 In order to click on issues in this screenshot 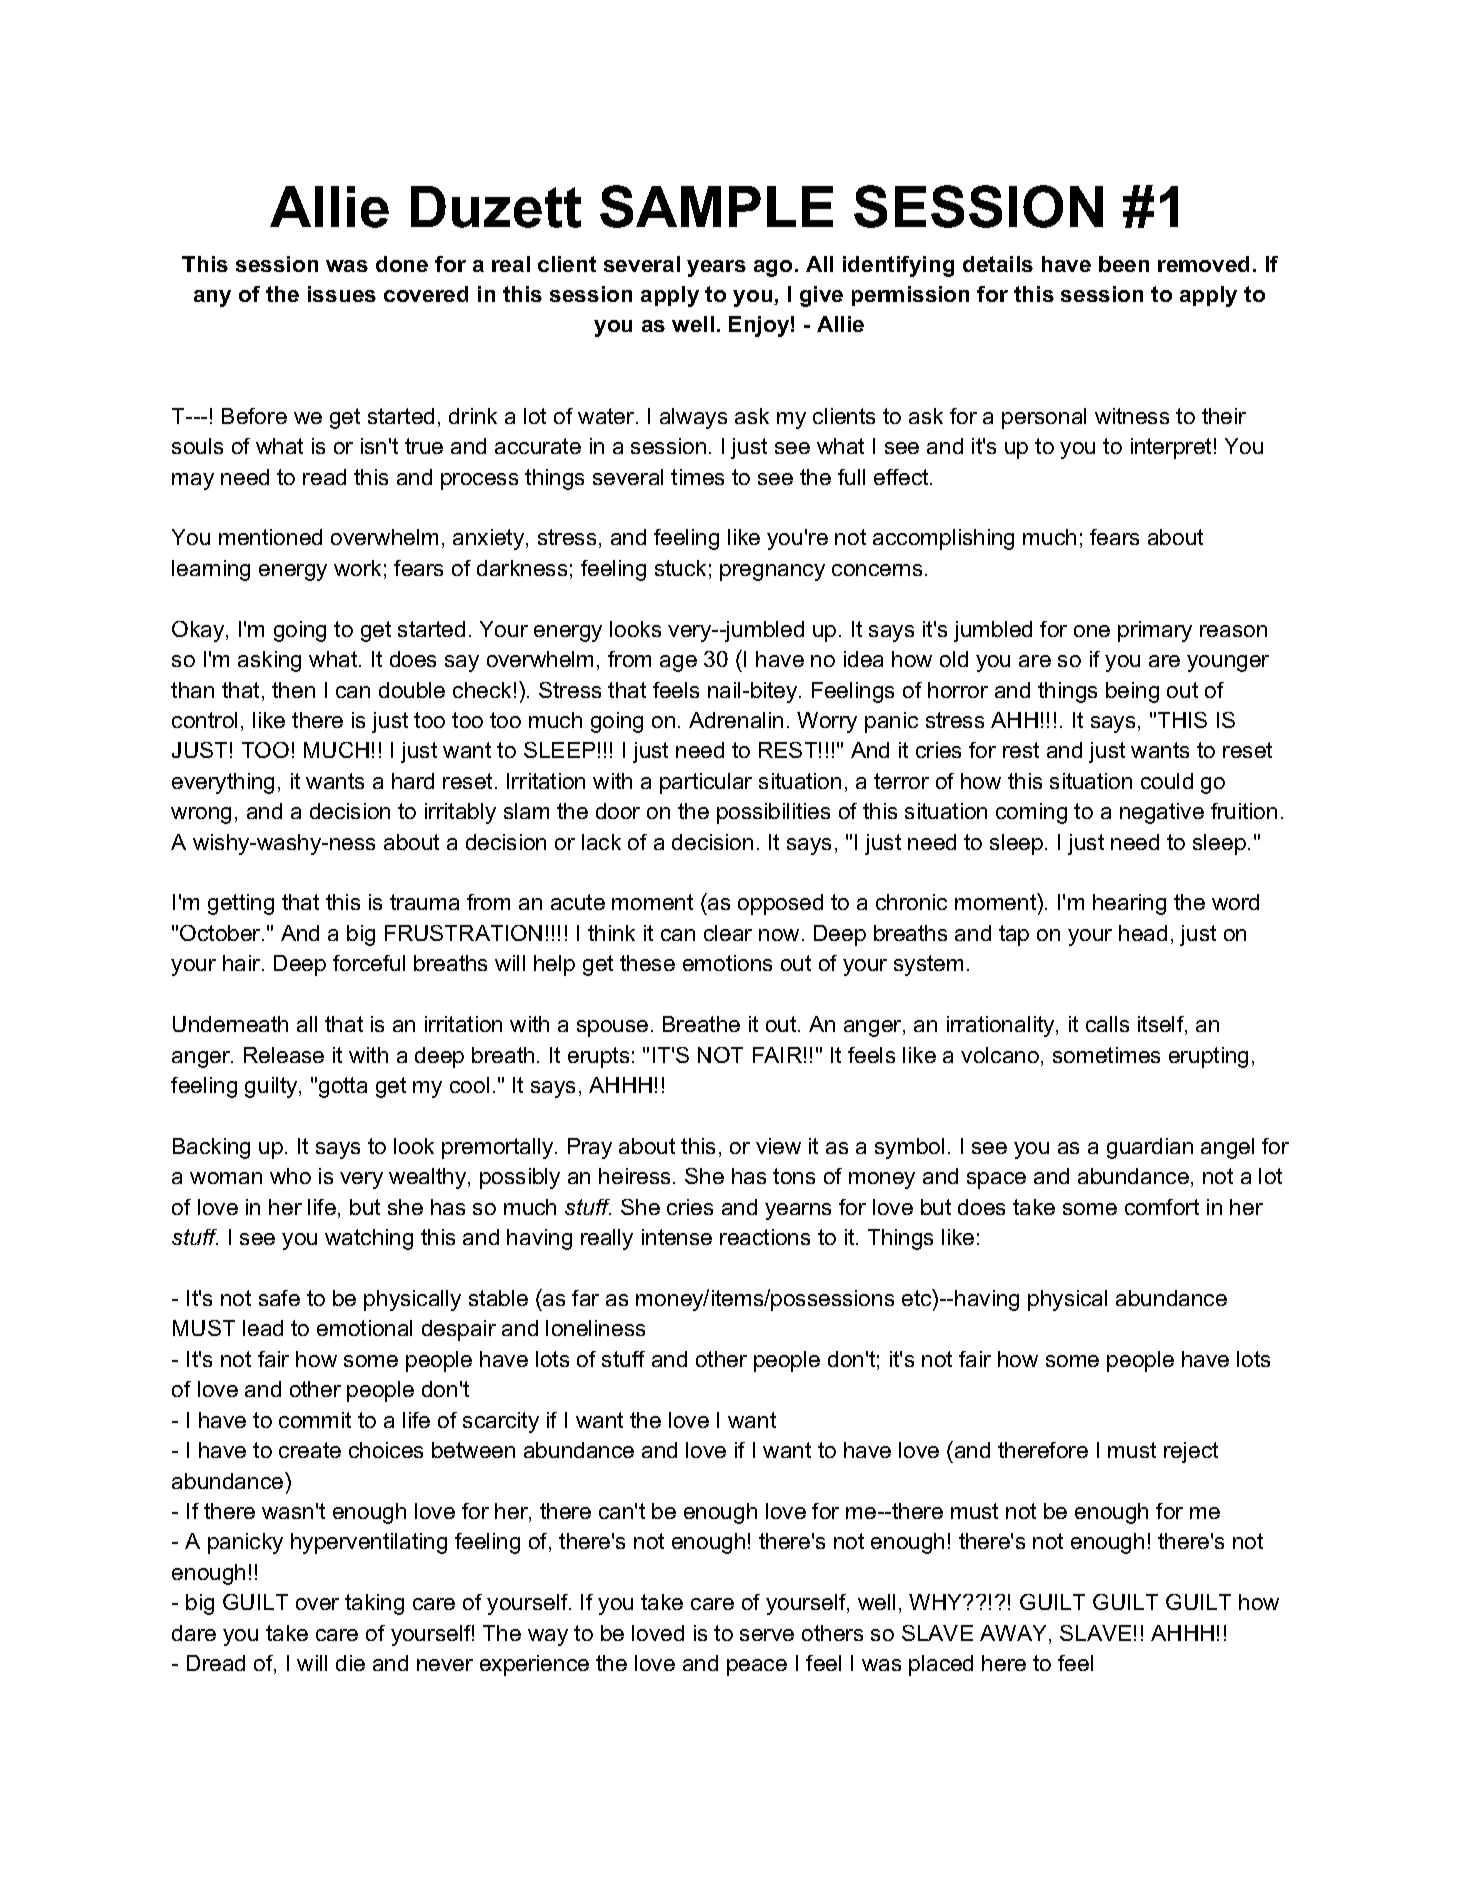, I will do `click(342, 294)`.
